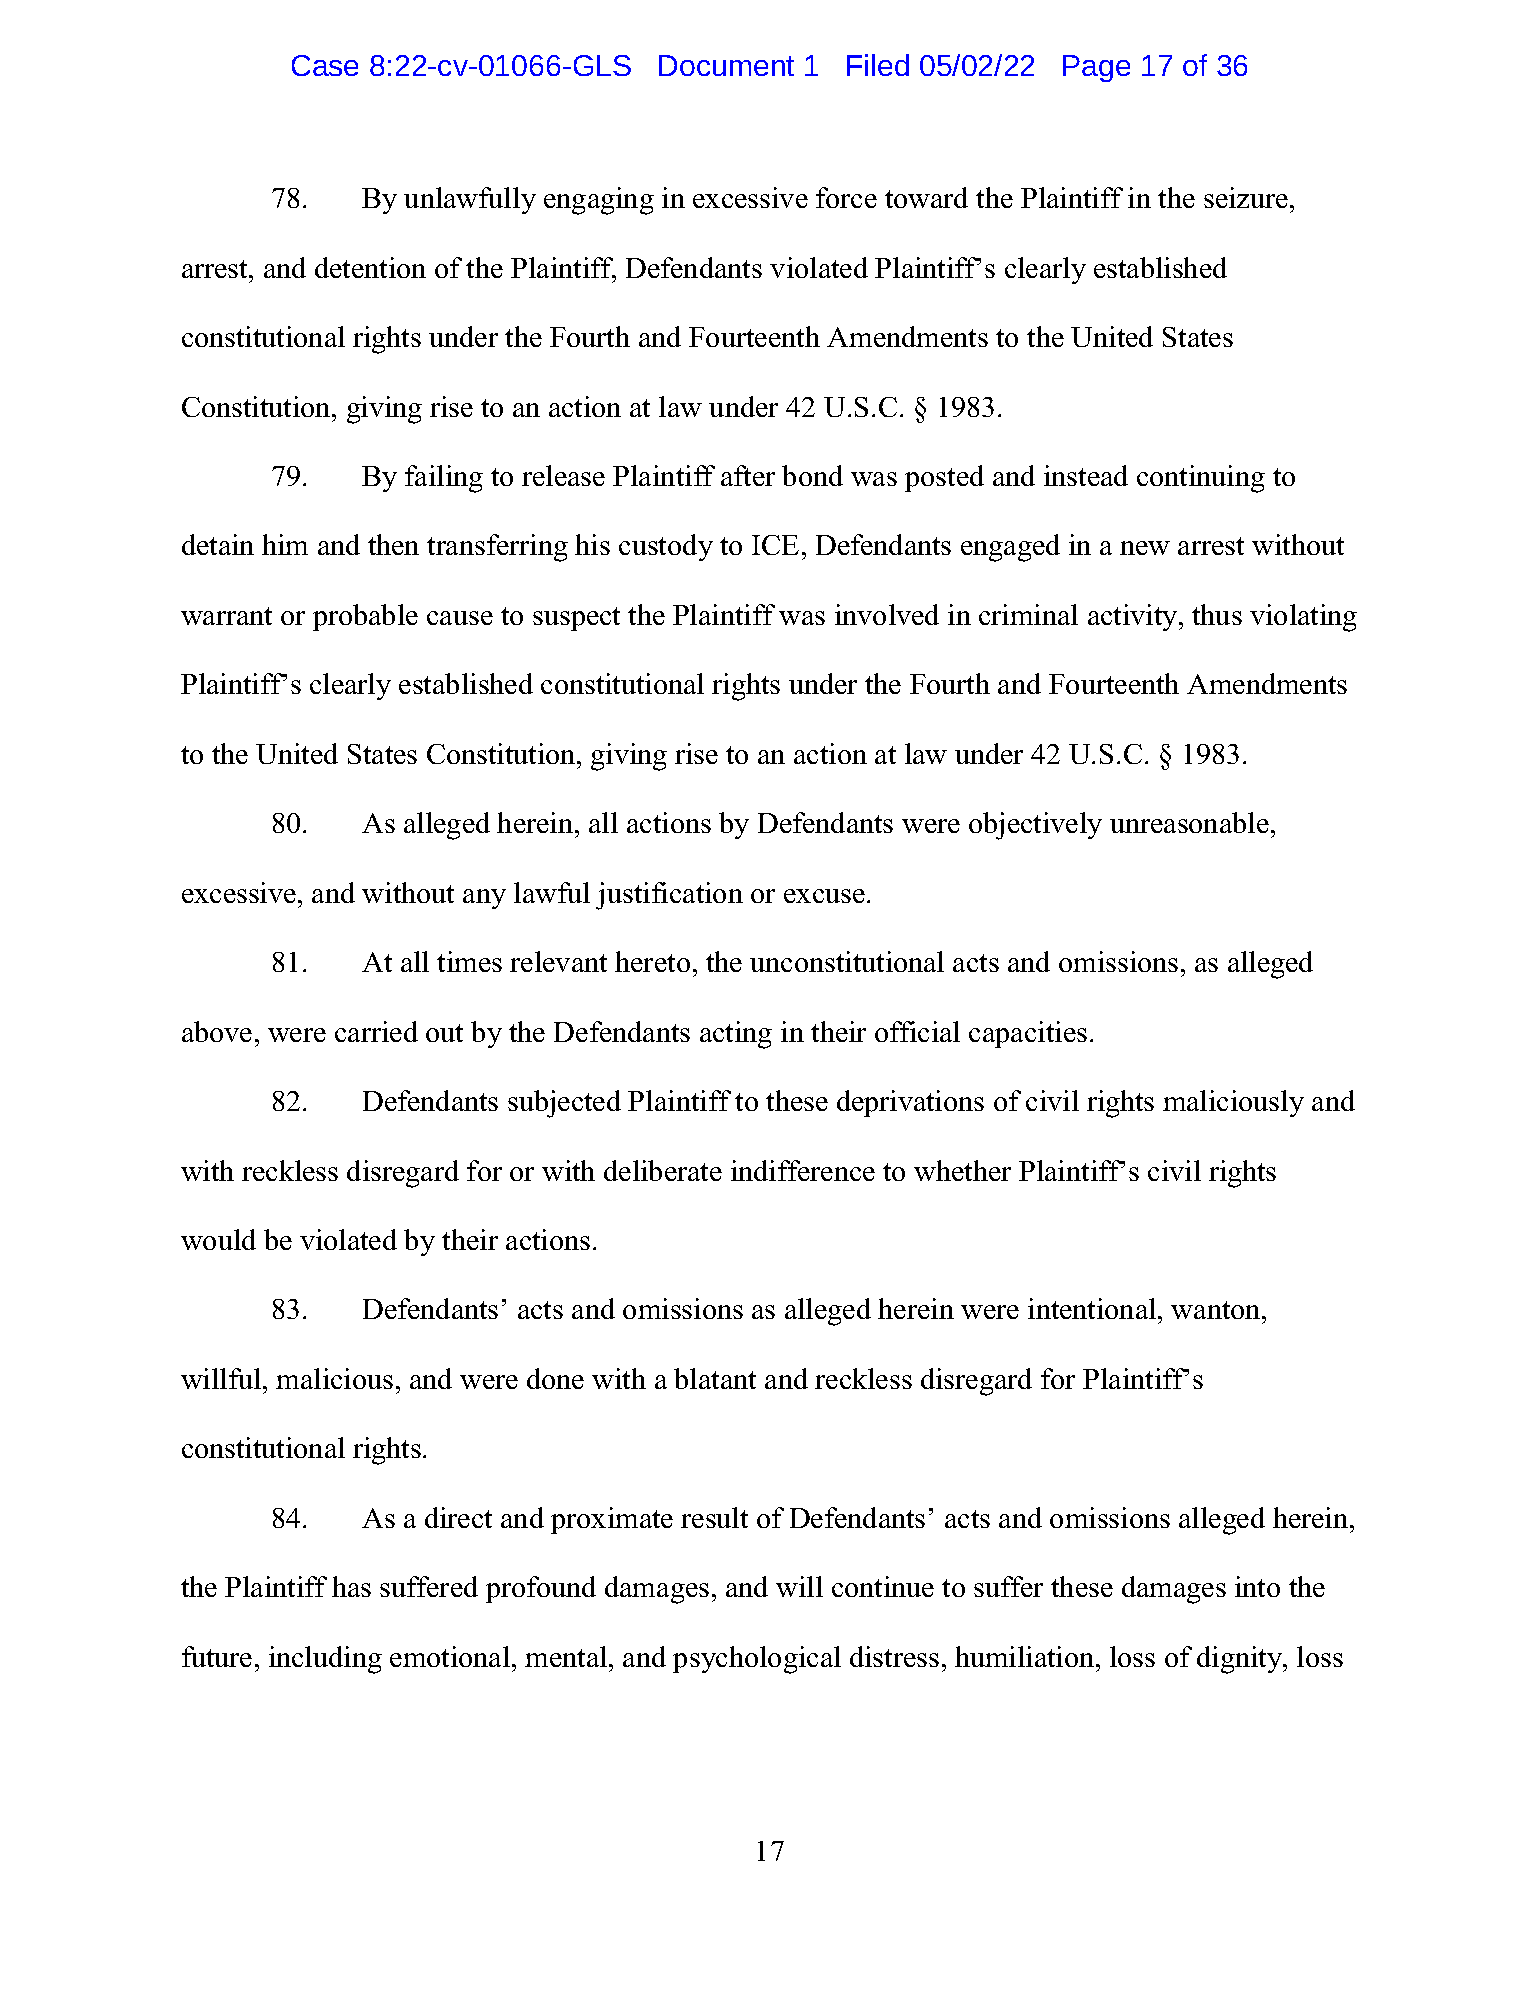  What do you see at coordinates (803, 1170) in the document?
I see `indifference` at bounding box center [803, 1170].
